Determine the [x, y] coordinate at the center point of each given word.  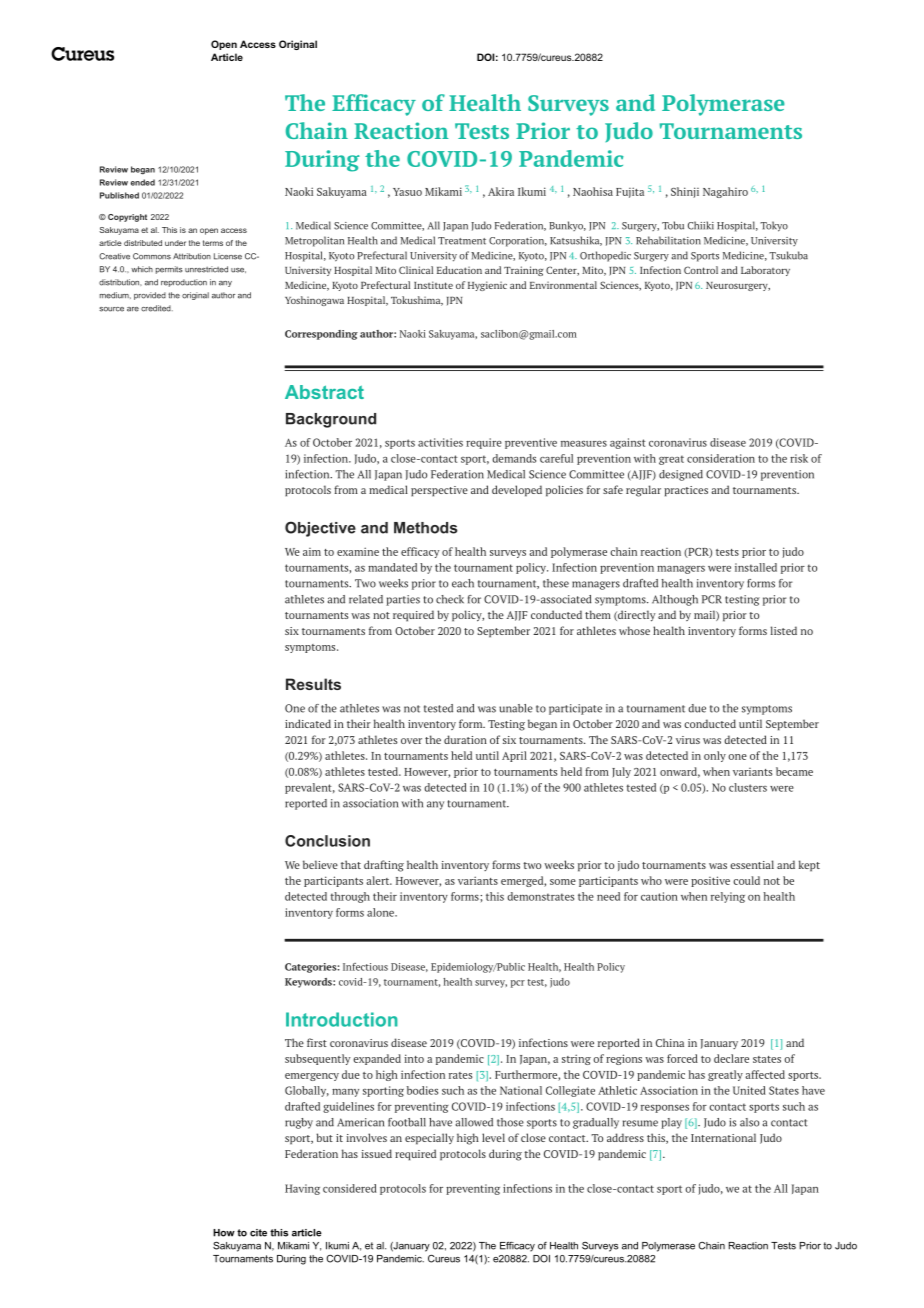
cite [258, 1233]
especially [429, 1139]
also [749, 1122]
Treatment [462, 241]
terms [213, 243]
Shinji [685, 192]
